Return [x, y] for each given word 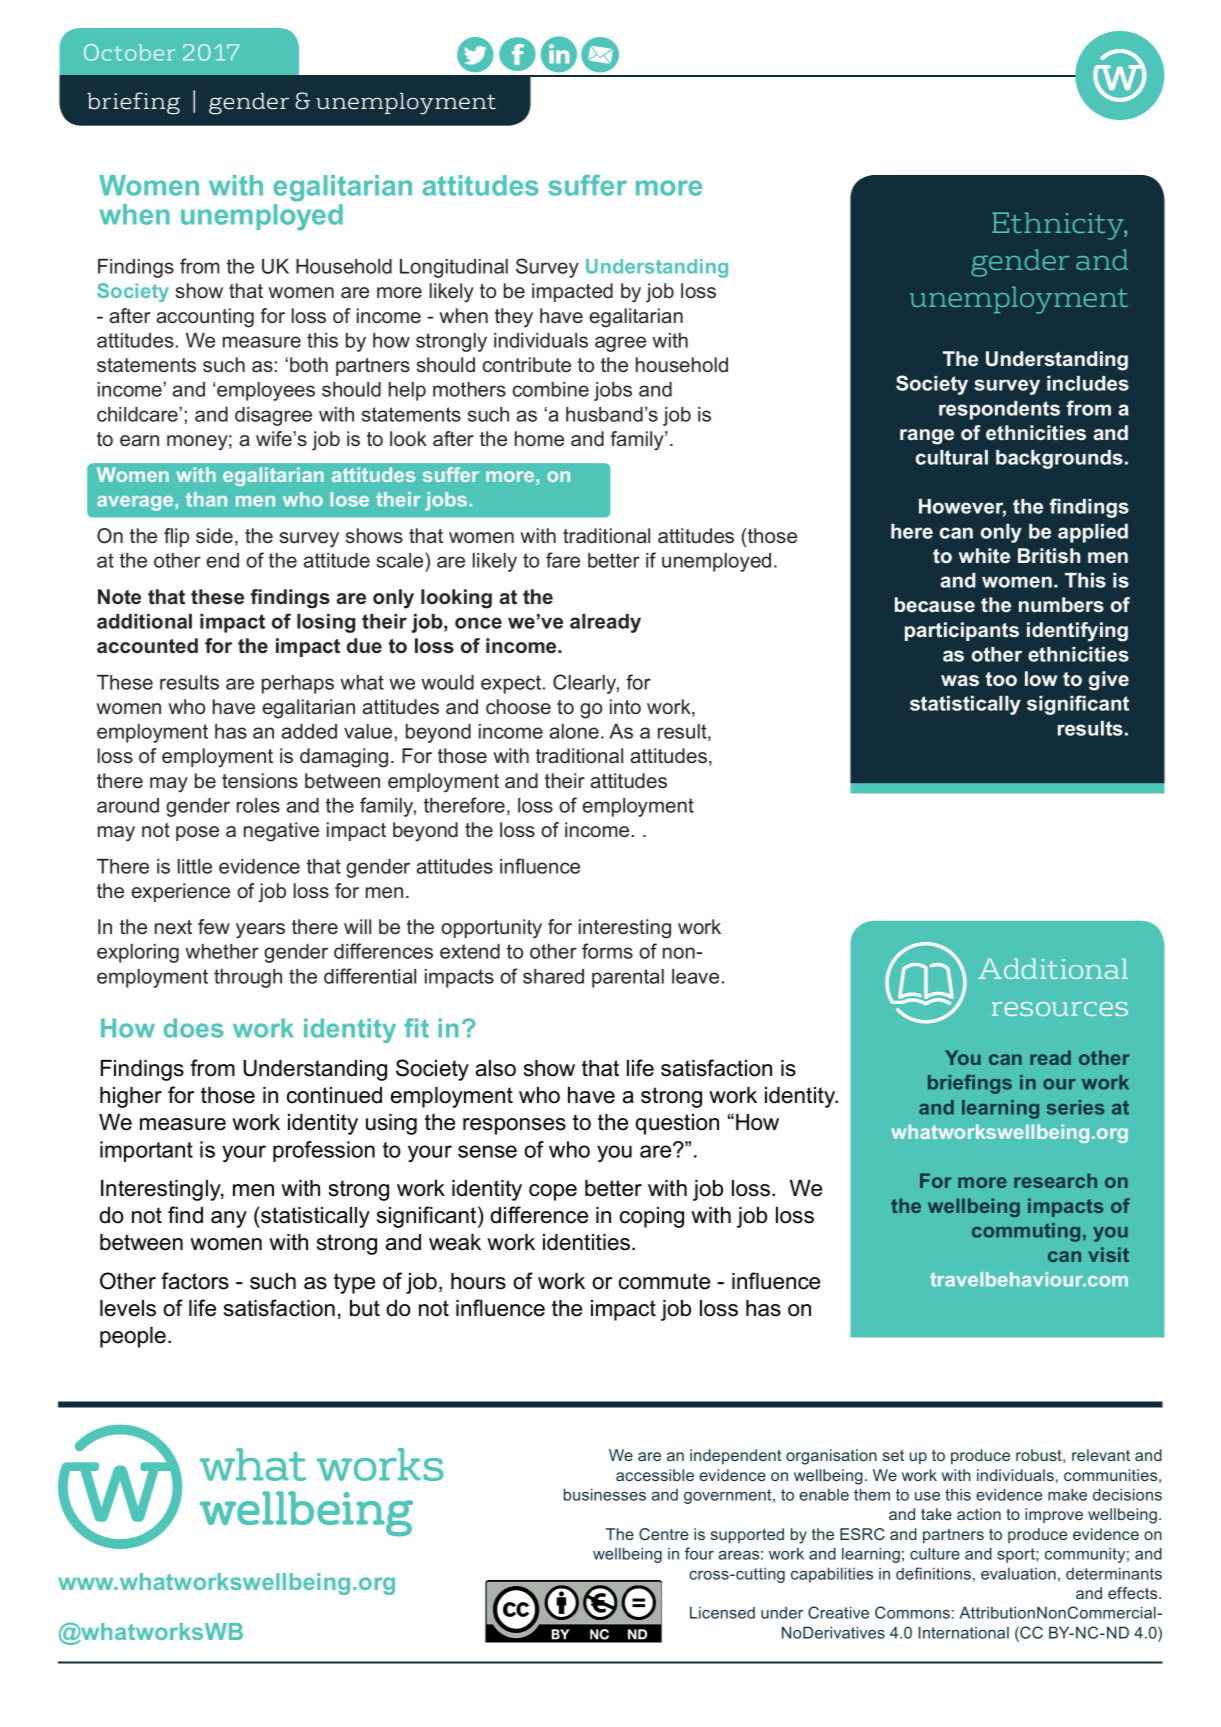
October [129, 52]
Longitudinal [454, 268]
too [1001, 679]
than [206, 499]
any [229, 1219]
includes [1088, 383]
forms [607, 951]
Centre [664, 1534]
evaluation [1018, 1574]
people [133, 1337]
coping [652, 1217]
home [539, 439]
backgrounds [1059, 459]
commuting [1026, 1232]
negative [281, 832]
